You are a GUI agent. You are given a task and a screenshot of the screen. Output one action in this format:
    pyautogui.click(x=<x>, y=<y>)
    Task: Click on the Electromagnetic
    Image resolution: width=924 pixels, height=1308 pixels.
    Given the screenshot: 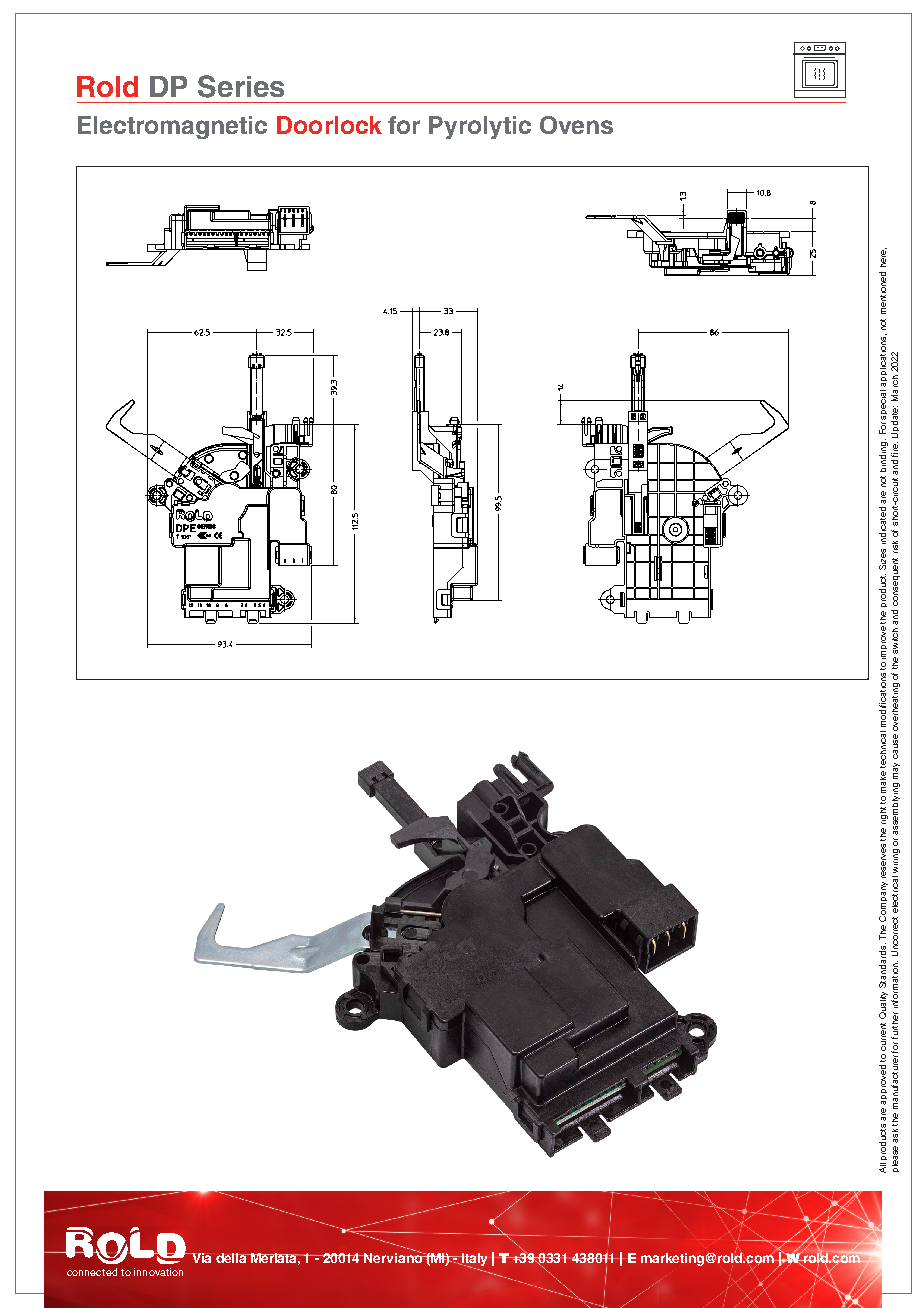 What is the action you would take?
    pyautogui.click(x=172, y=127)
